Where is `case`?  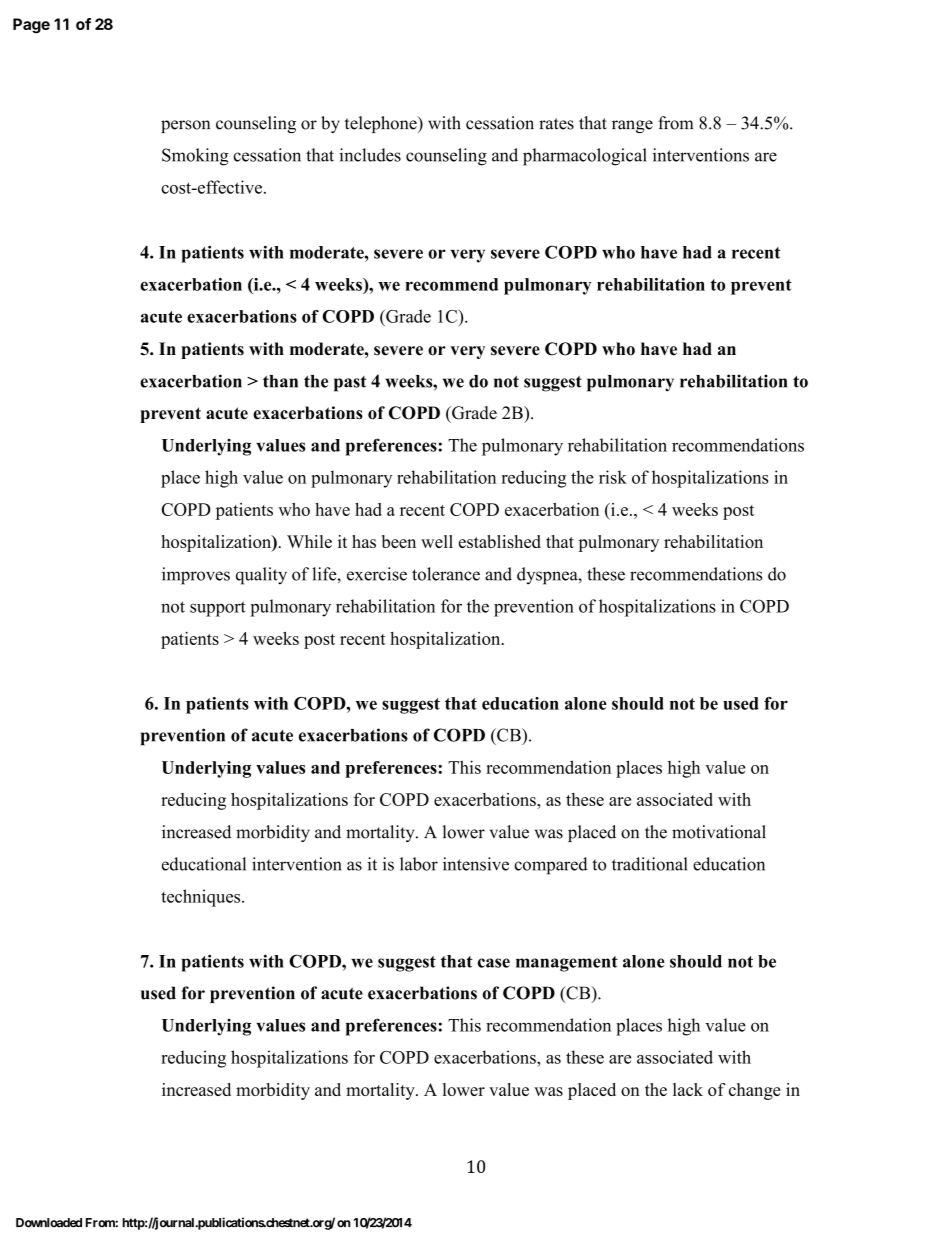
case is located at coordinates (494, 963).
